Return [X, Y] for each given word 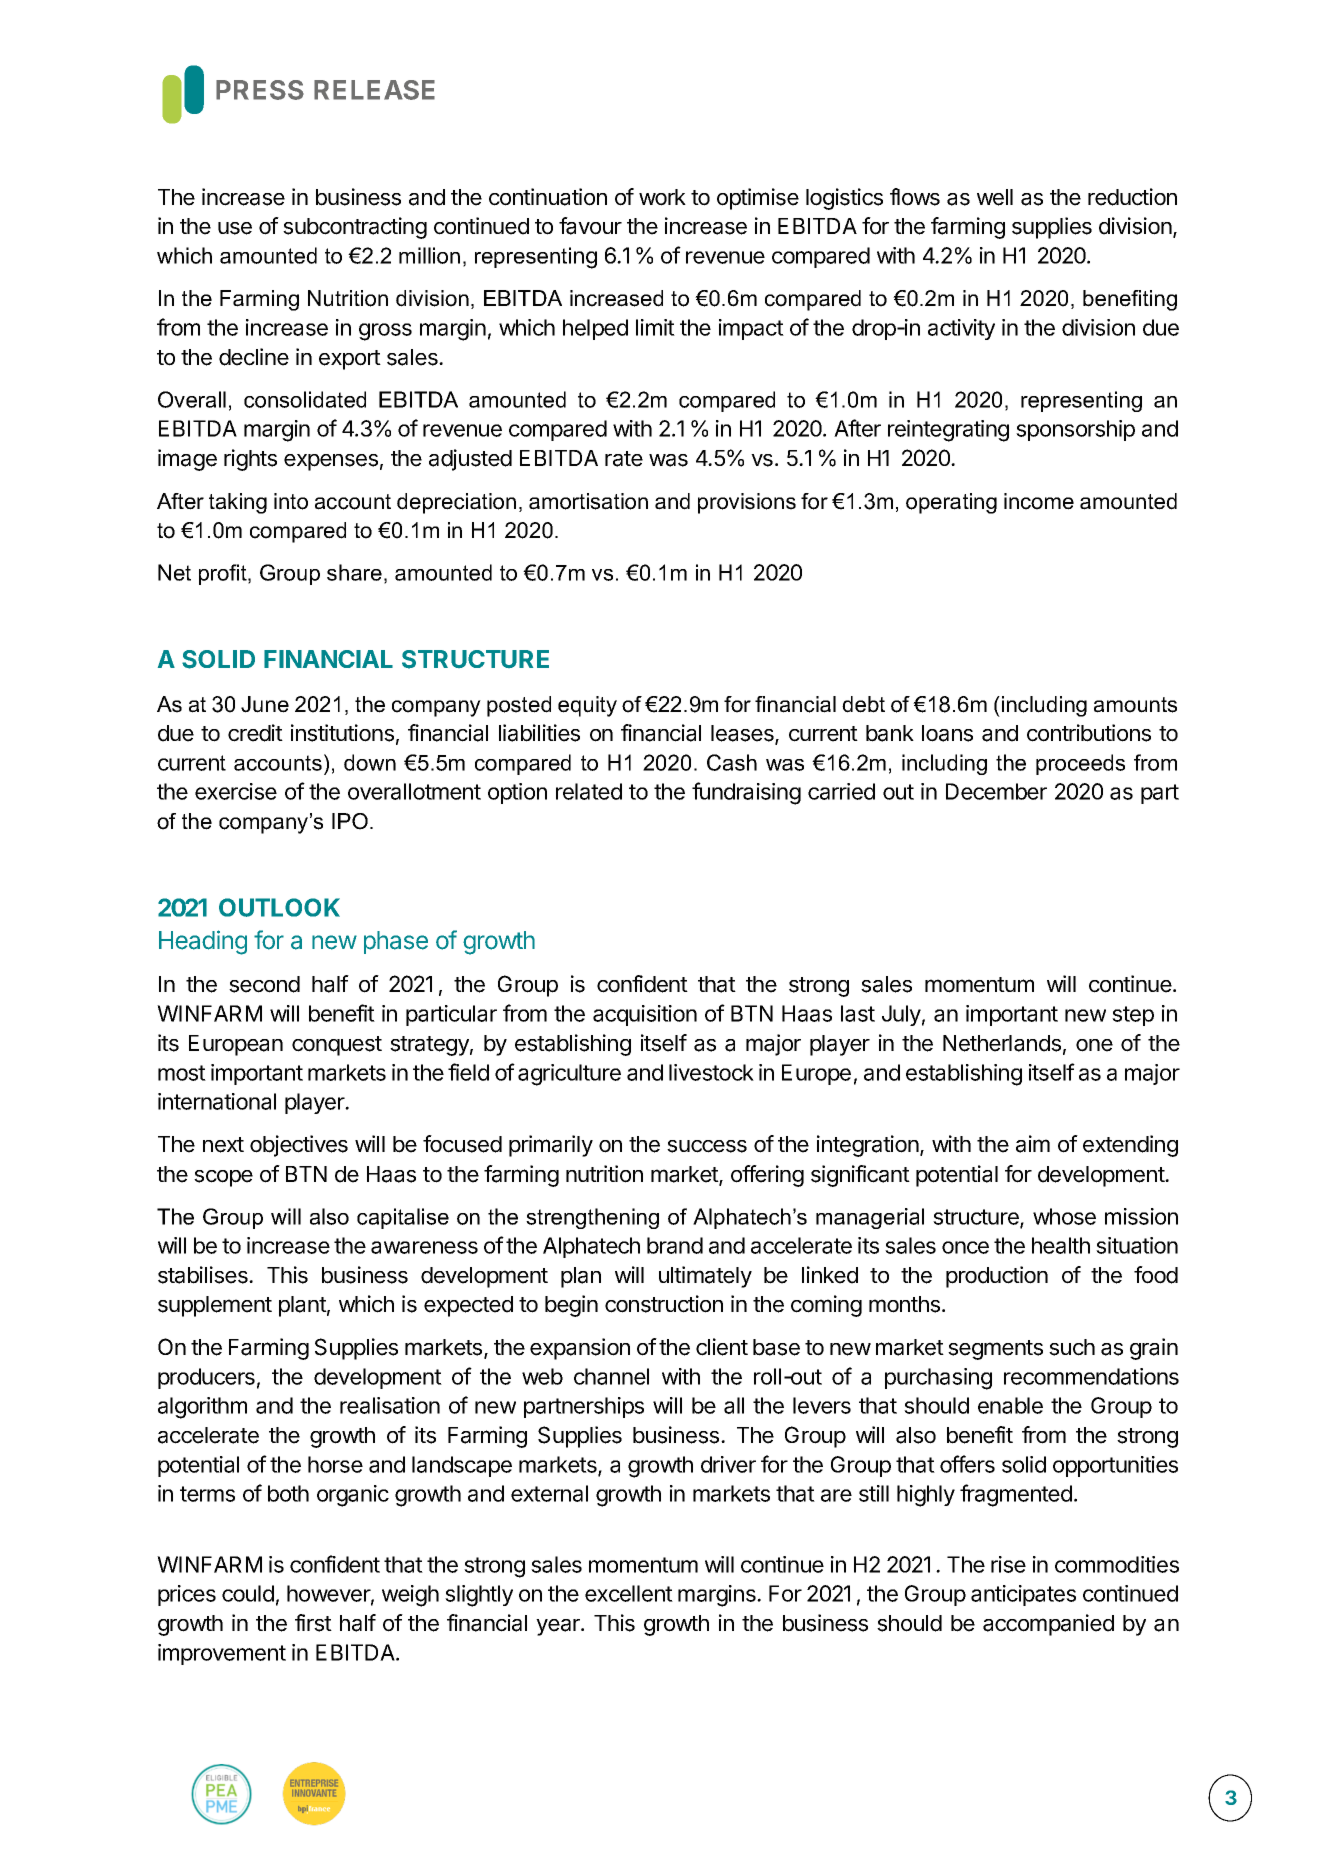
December [996, 791]
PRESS [260, 90]
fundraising [746, 793]
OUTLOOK [279, 907]
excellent [629, 1593]
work [662, 197]
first [313, 1623]
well [995, 197]
